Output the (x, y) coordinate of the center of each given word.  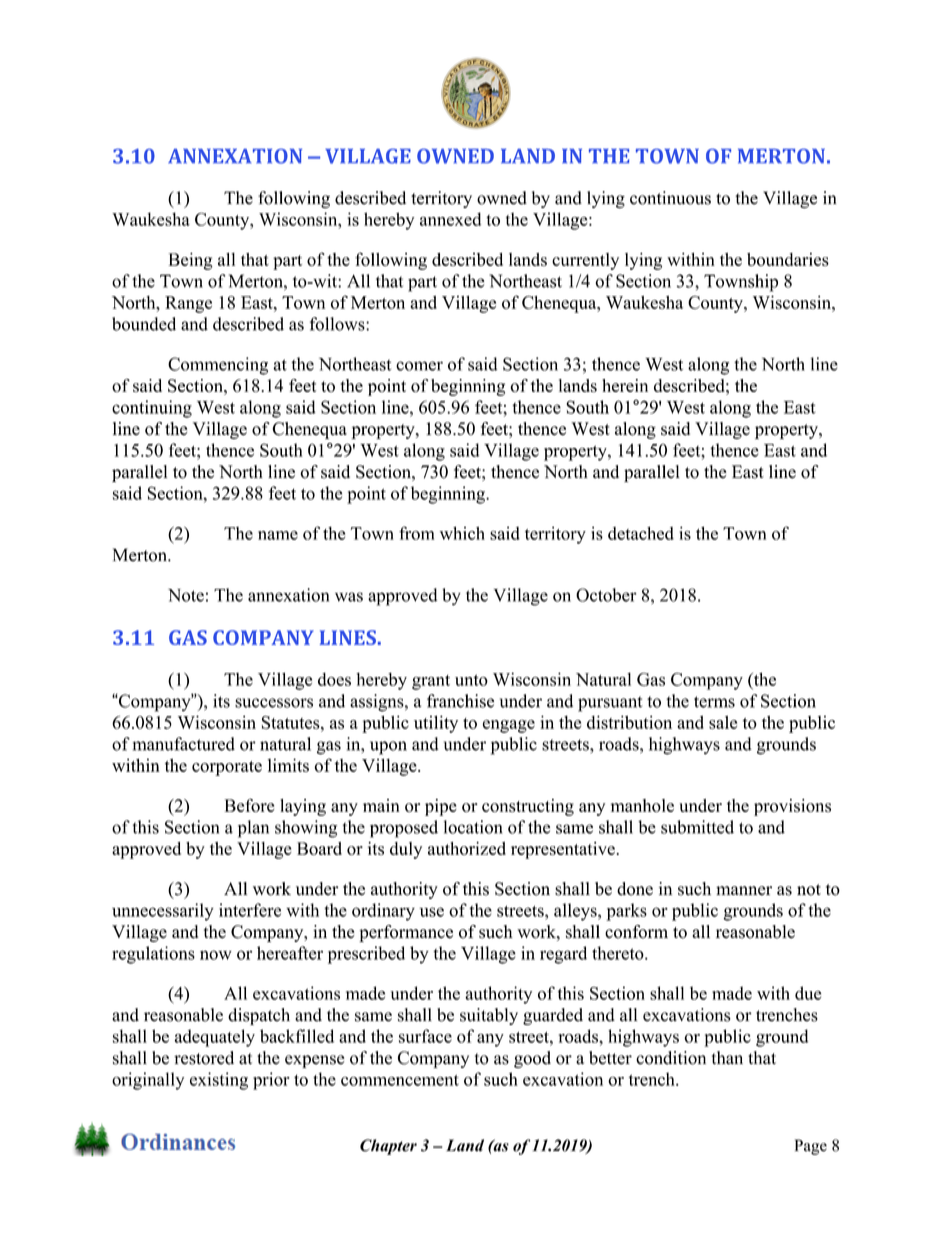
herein (625, 385)
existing (219, 1081)
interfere (250, 910)
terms (714, 702)
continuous (670, 198)
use (431, 912)
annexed (450, 219)
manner (744, 891)
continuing (152, 409)
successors (274, 703)
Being (191, 261)
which (462, 533)
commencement (400, 1080)
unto (471, 680)
